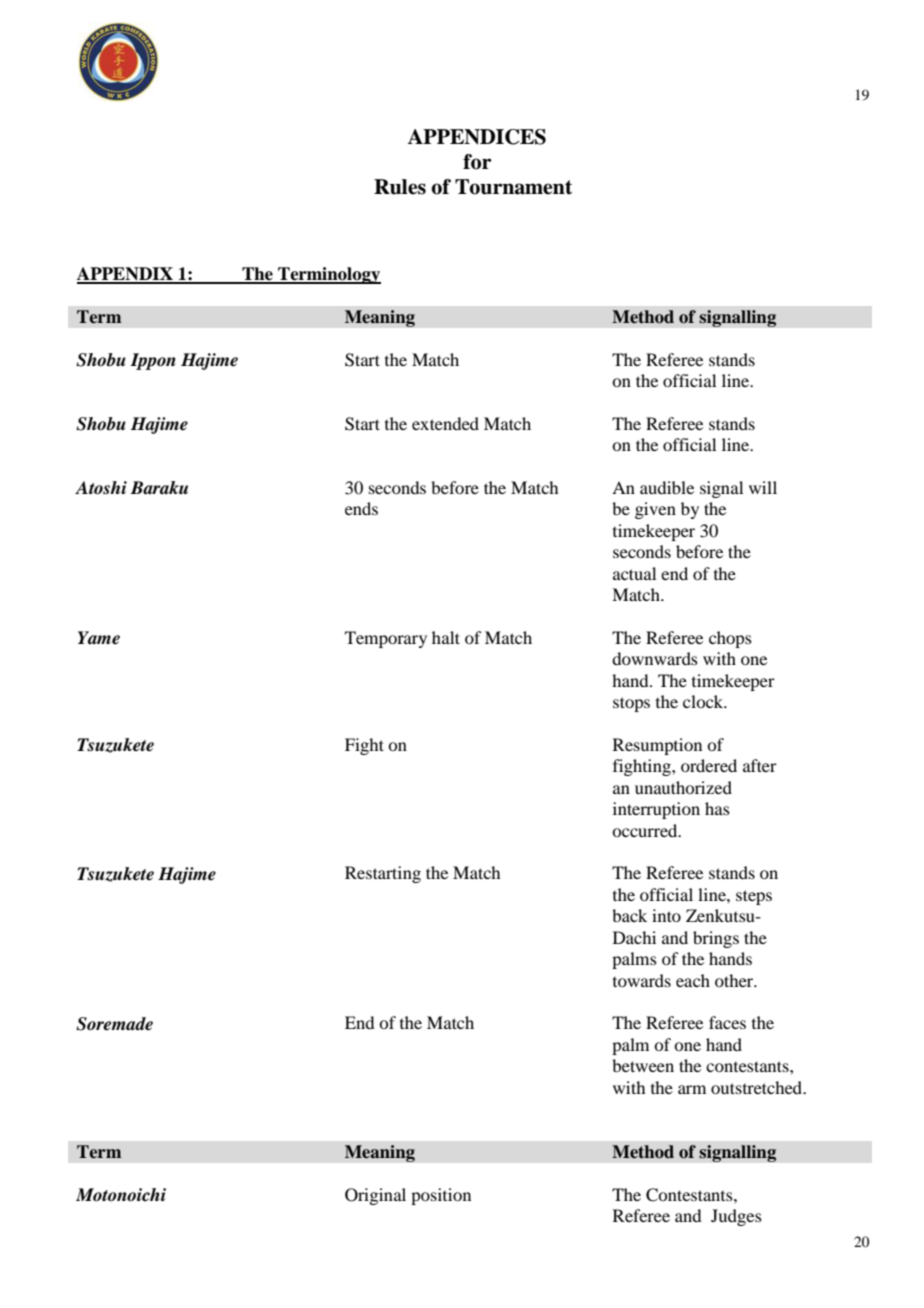  What do you see at coordinates (667, 487) in the screenshot?
I see `audible` at bounding box center [667, 487].
